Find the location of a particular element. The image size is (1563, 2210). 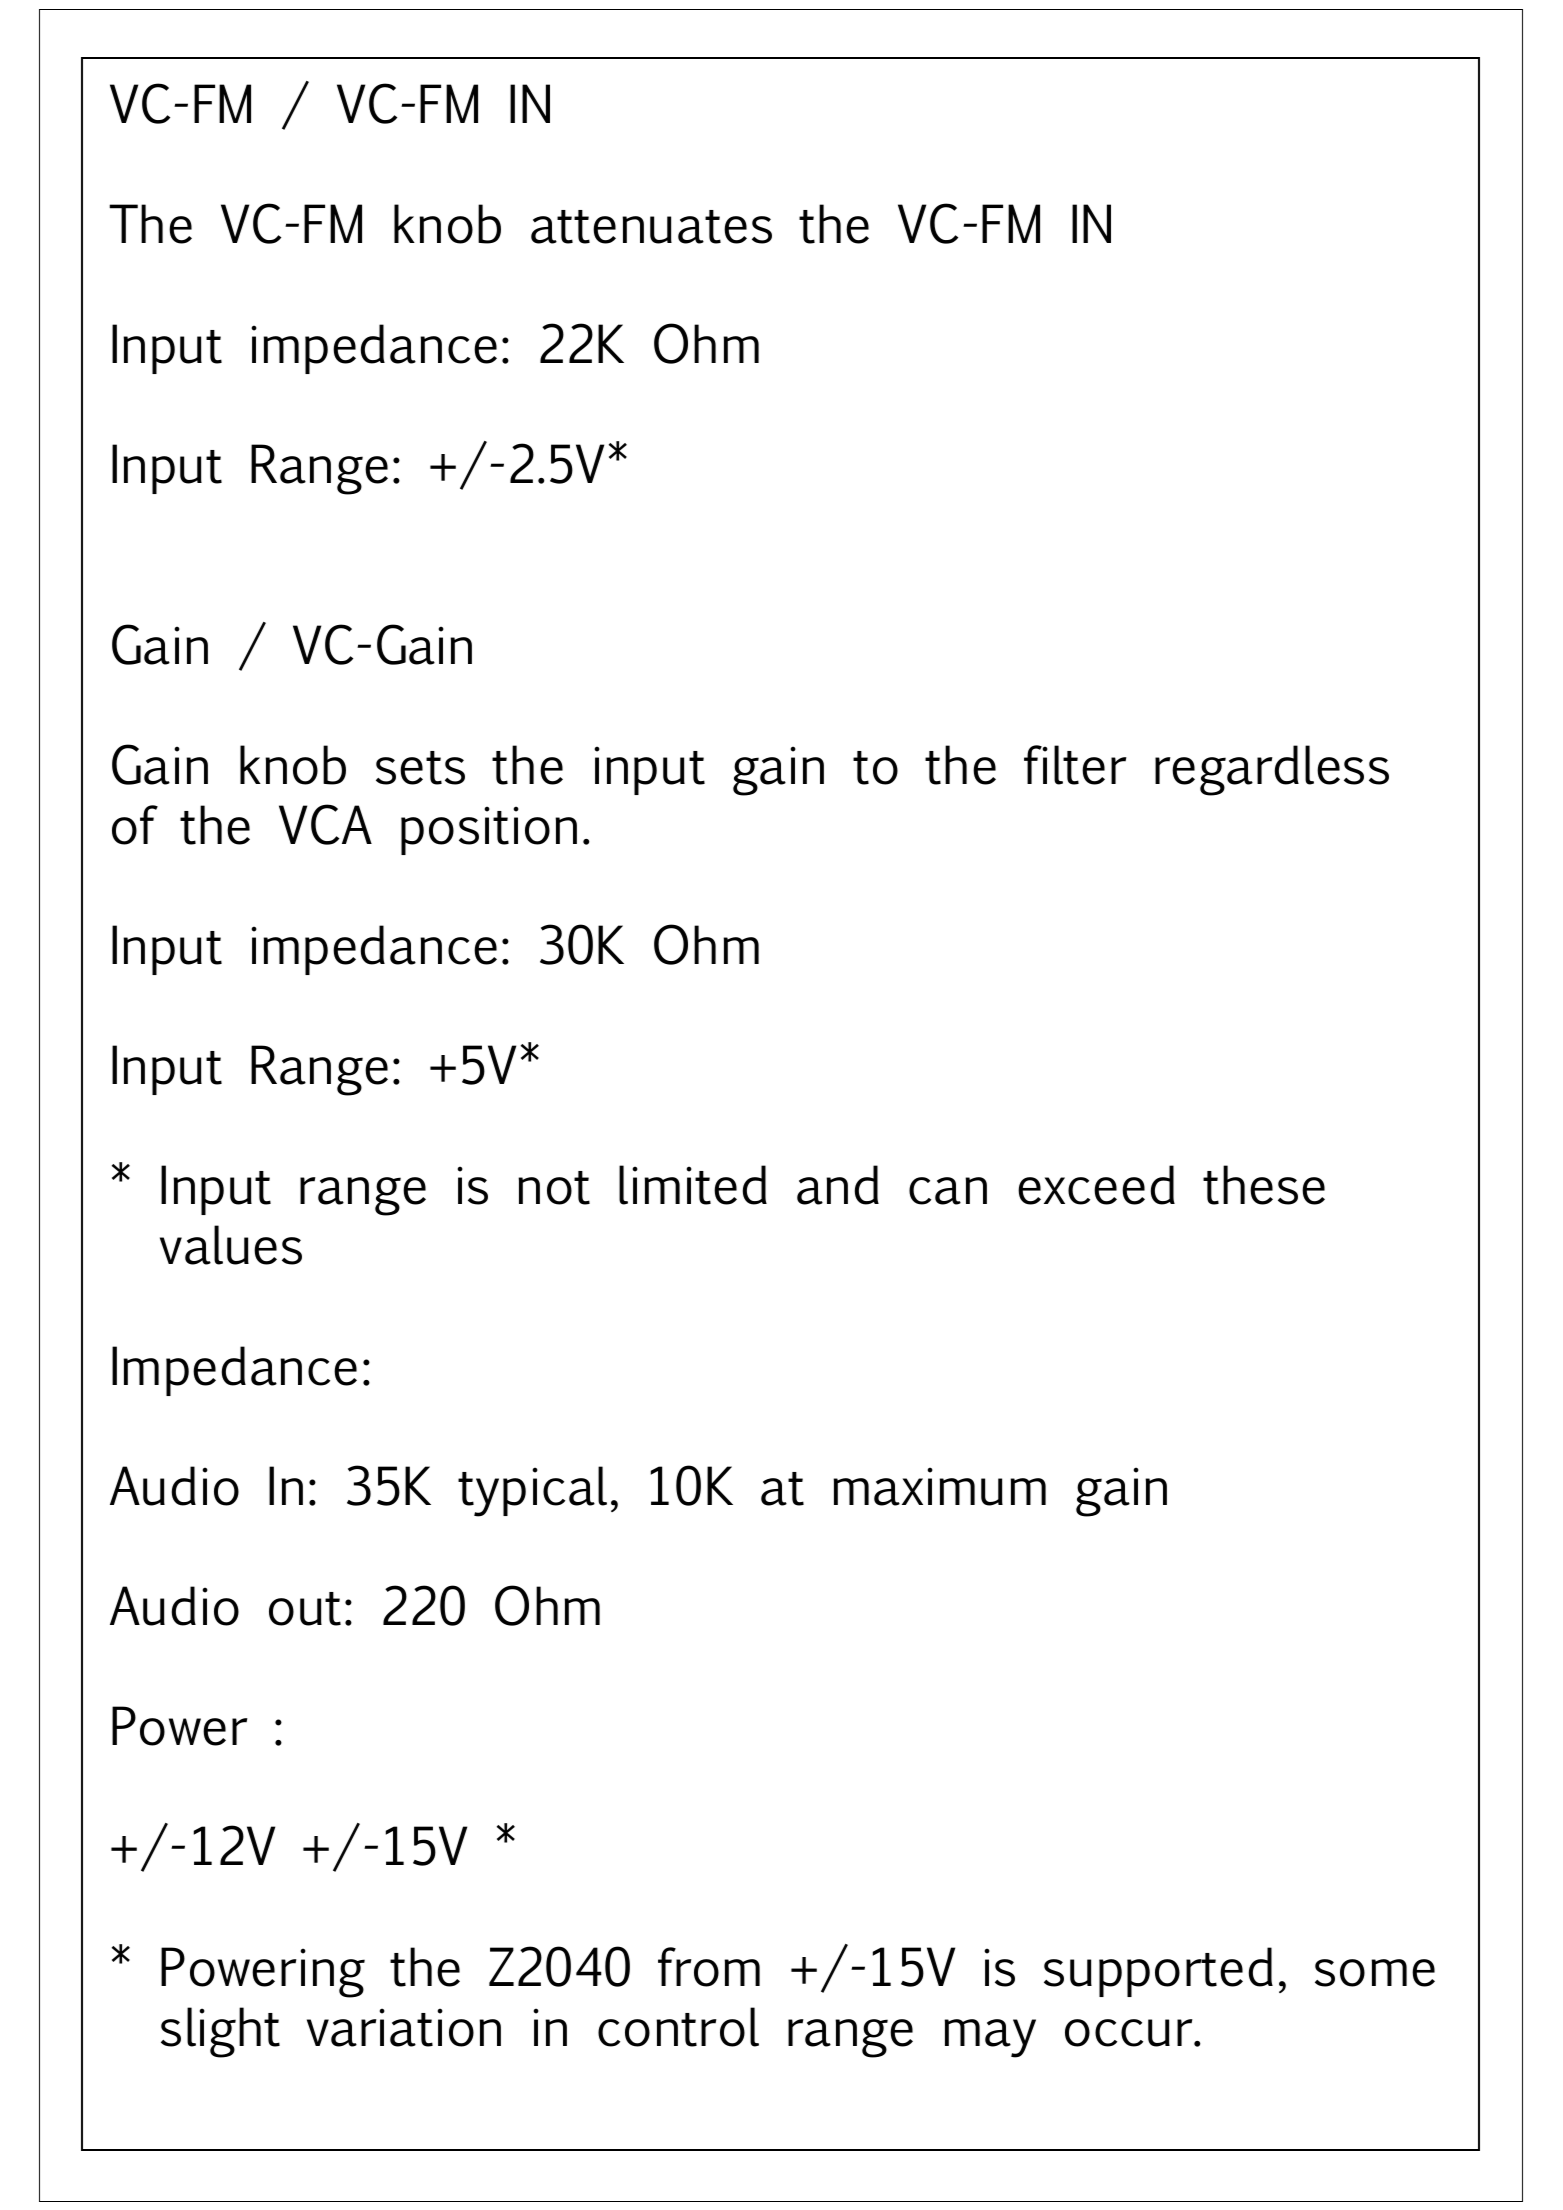

filter is located at coordinates (1075, 765).
